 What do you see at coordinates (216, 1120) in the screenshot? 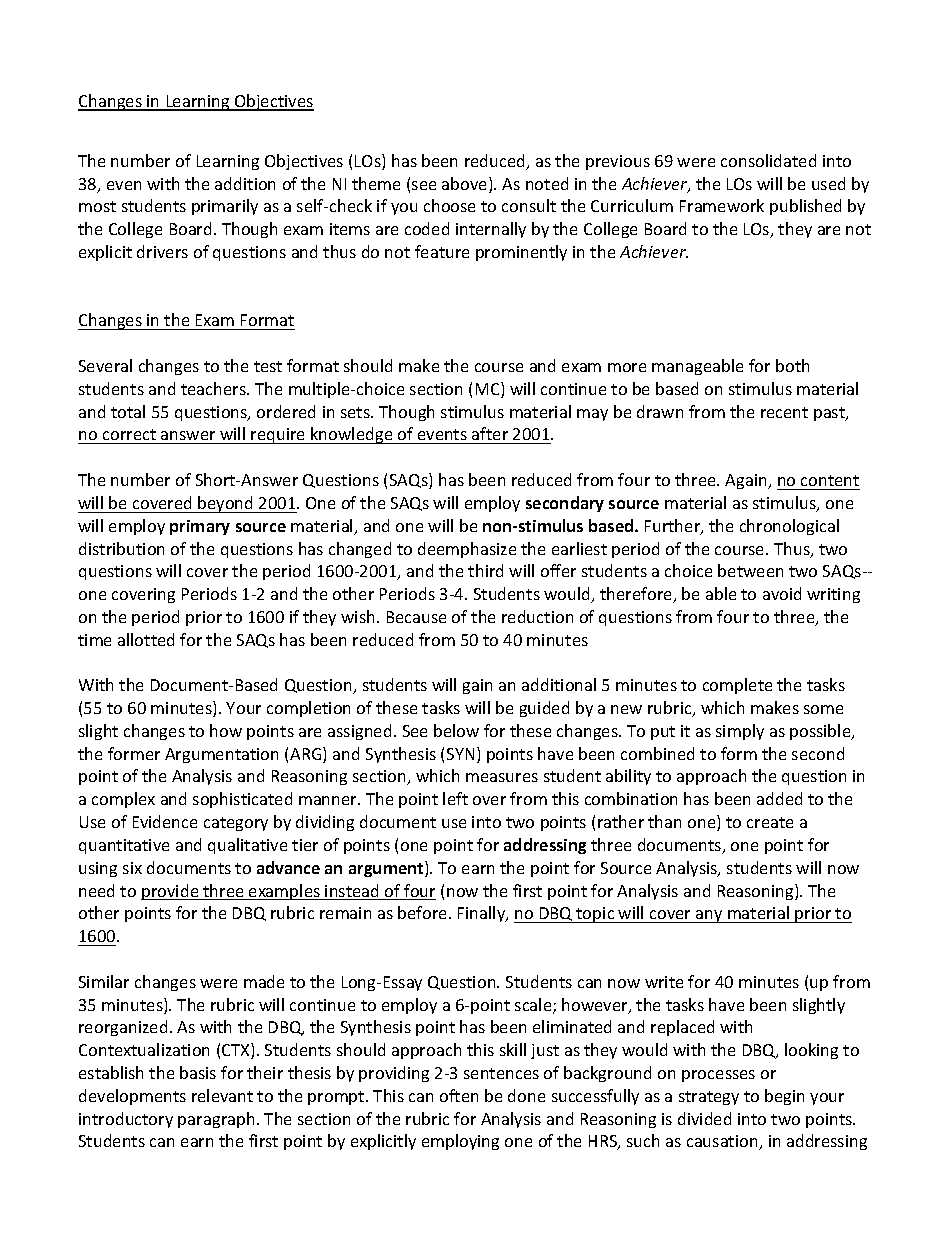
I see `paragraph` at bounding box center [216, 1120].
